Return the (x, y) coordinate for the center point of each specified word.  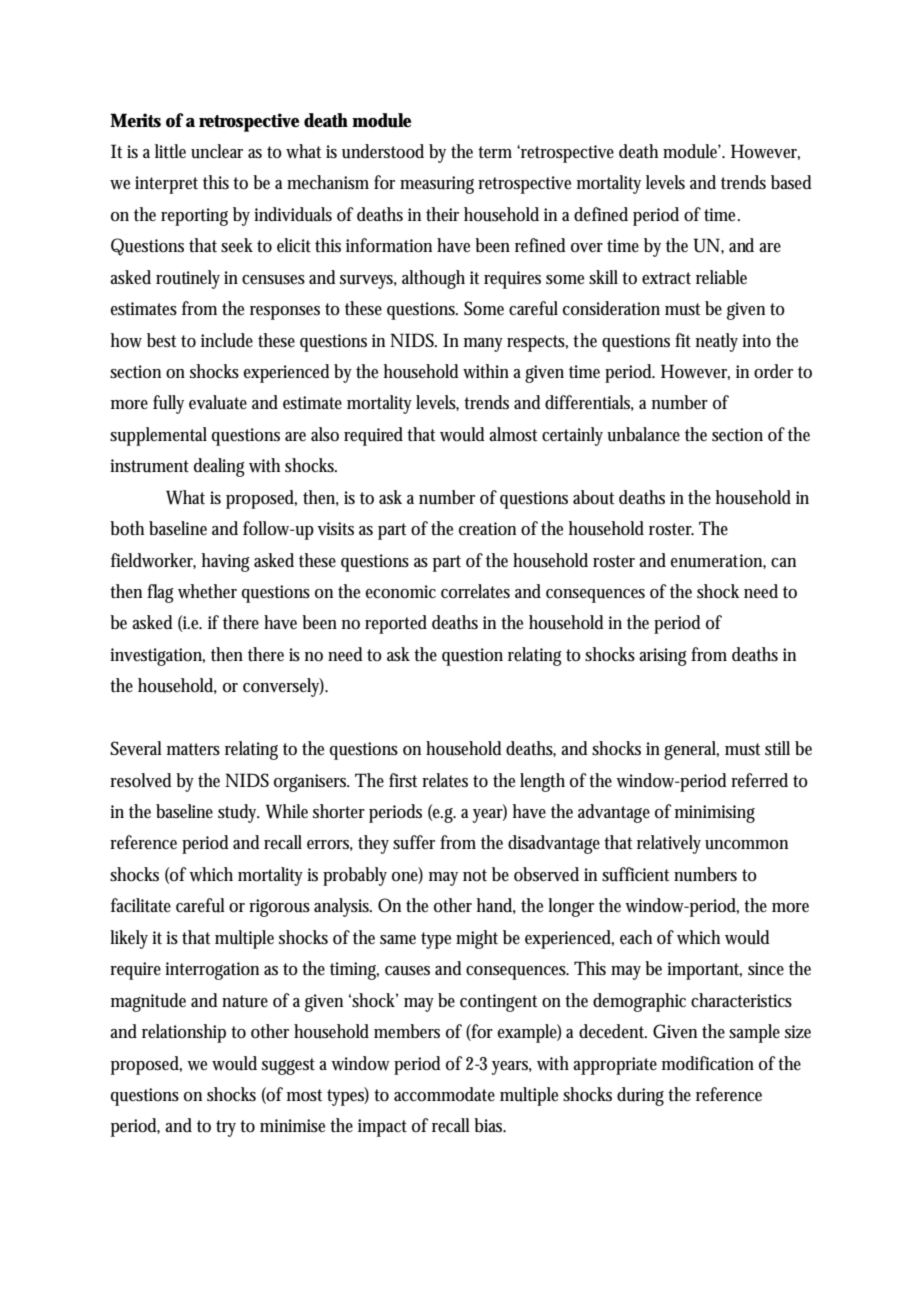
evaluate (218, 402)
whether (207, 591)
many (483, 345)
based (791, 182)
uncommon (746, 845)
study (239, 813)
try (226, 1128)
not (475, 875)
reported (396, 624)
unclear (217, 151)
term (495, 152)
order (773, 371)
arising (663, 657)
